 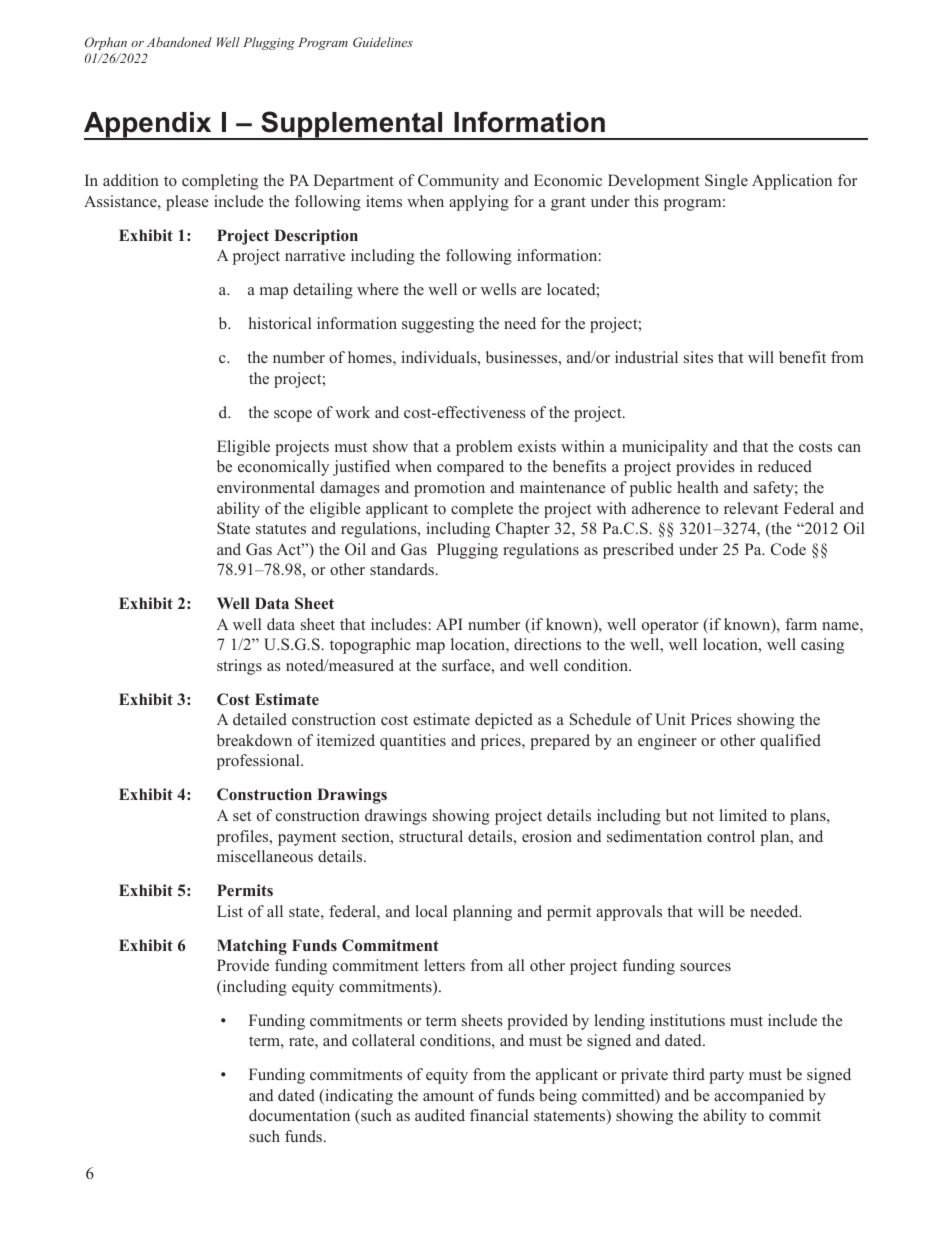 I want to click on Single, so click(x=726, y=182).
